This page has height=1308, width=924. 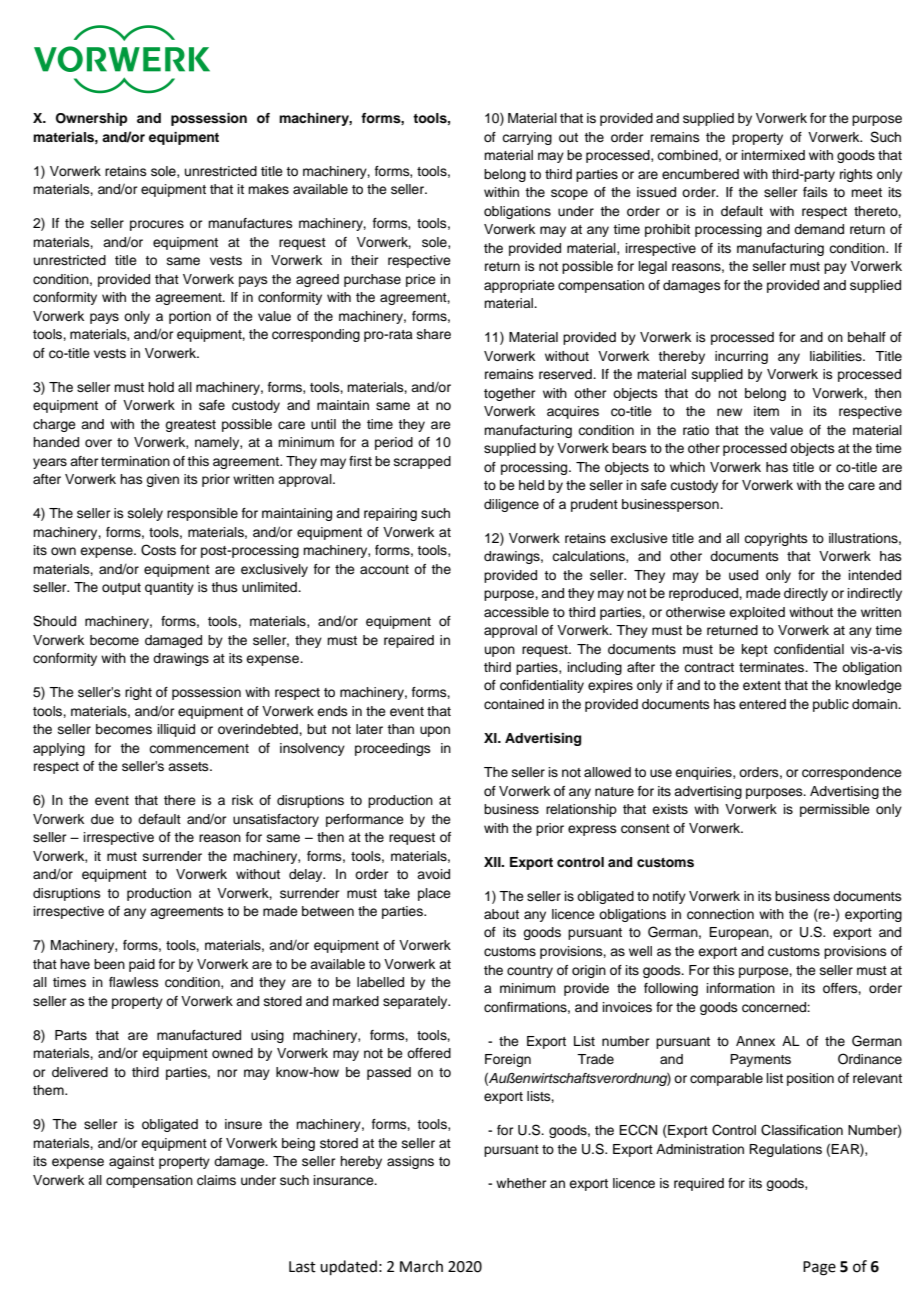 I want to click on used, so click(x=743, y=575).
